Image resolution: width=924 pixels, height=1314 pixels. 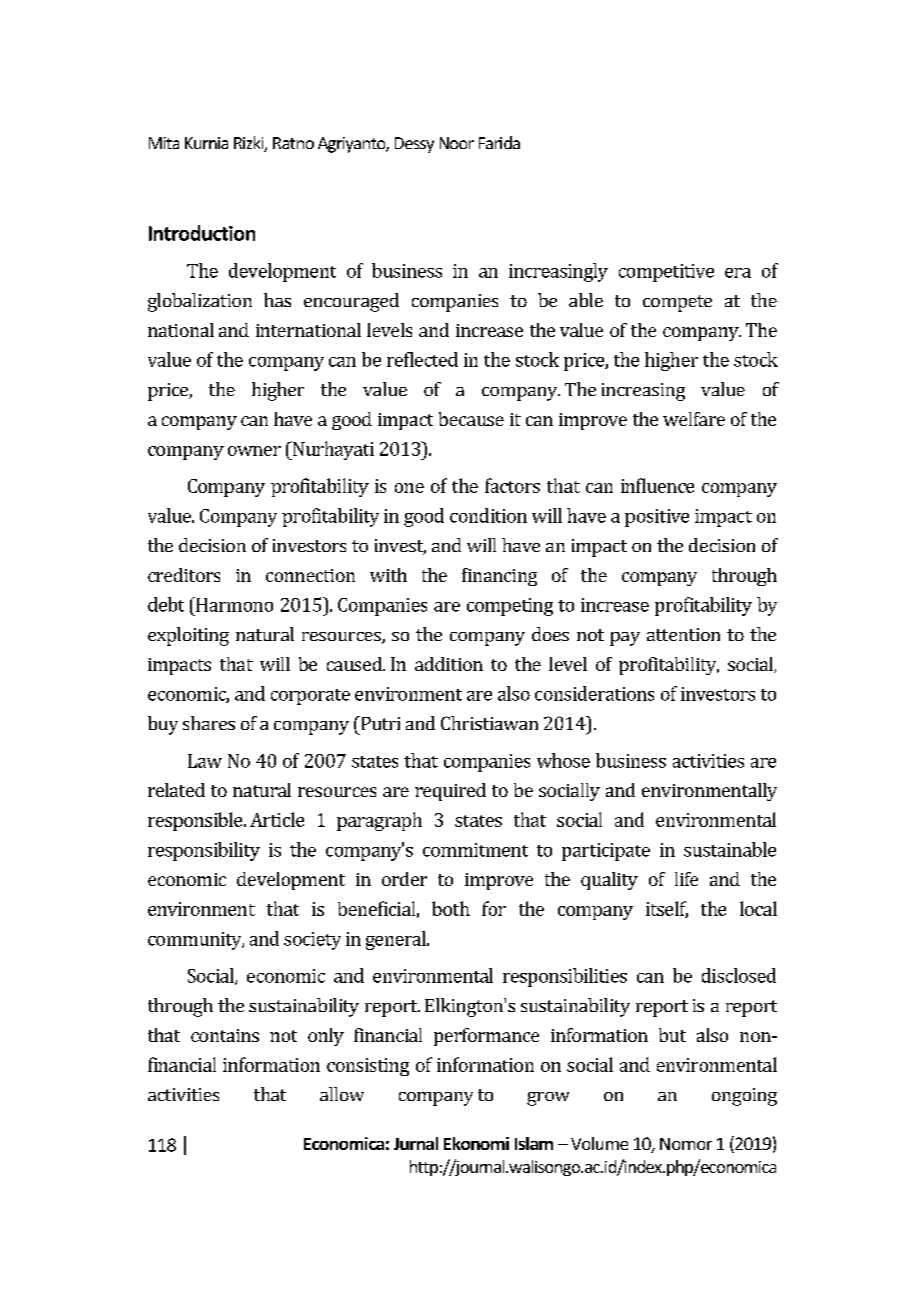 What do you see at coordinates (744, 1097) in the screenshot?
I see `ongoing` at bounding box center [744, 1097].
